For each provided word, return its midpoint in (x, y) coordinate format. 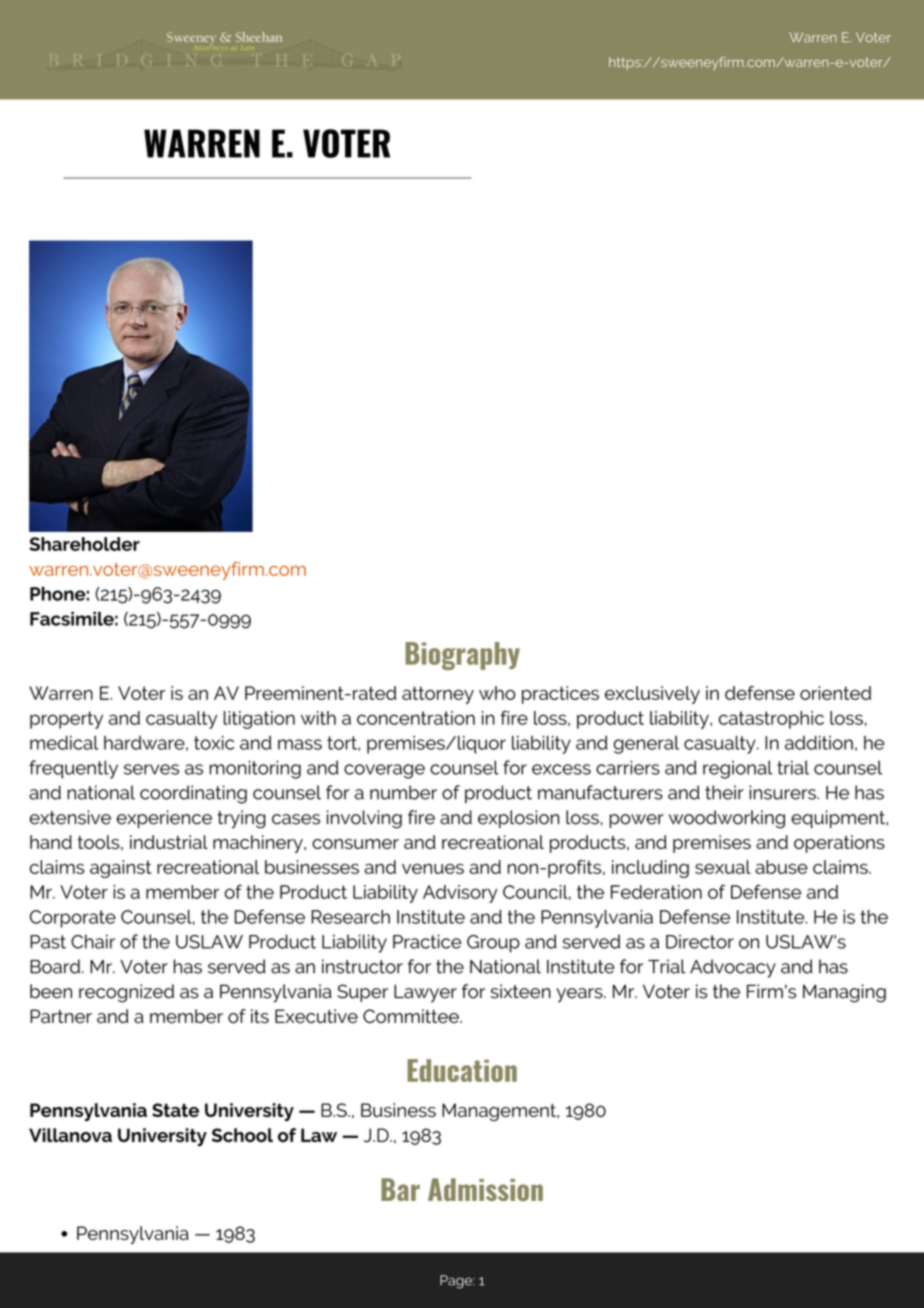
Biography (462, 656)
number (403, 792)
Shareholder (84, 544)
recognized (126, 993)
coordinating (193, 794)
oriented (835, 693)
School (242, 1135)
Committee (412, 1016)
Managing (844, 993)
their (724, 792)
